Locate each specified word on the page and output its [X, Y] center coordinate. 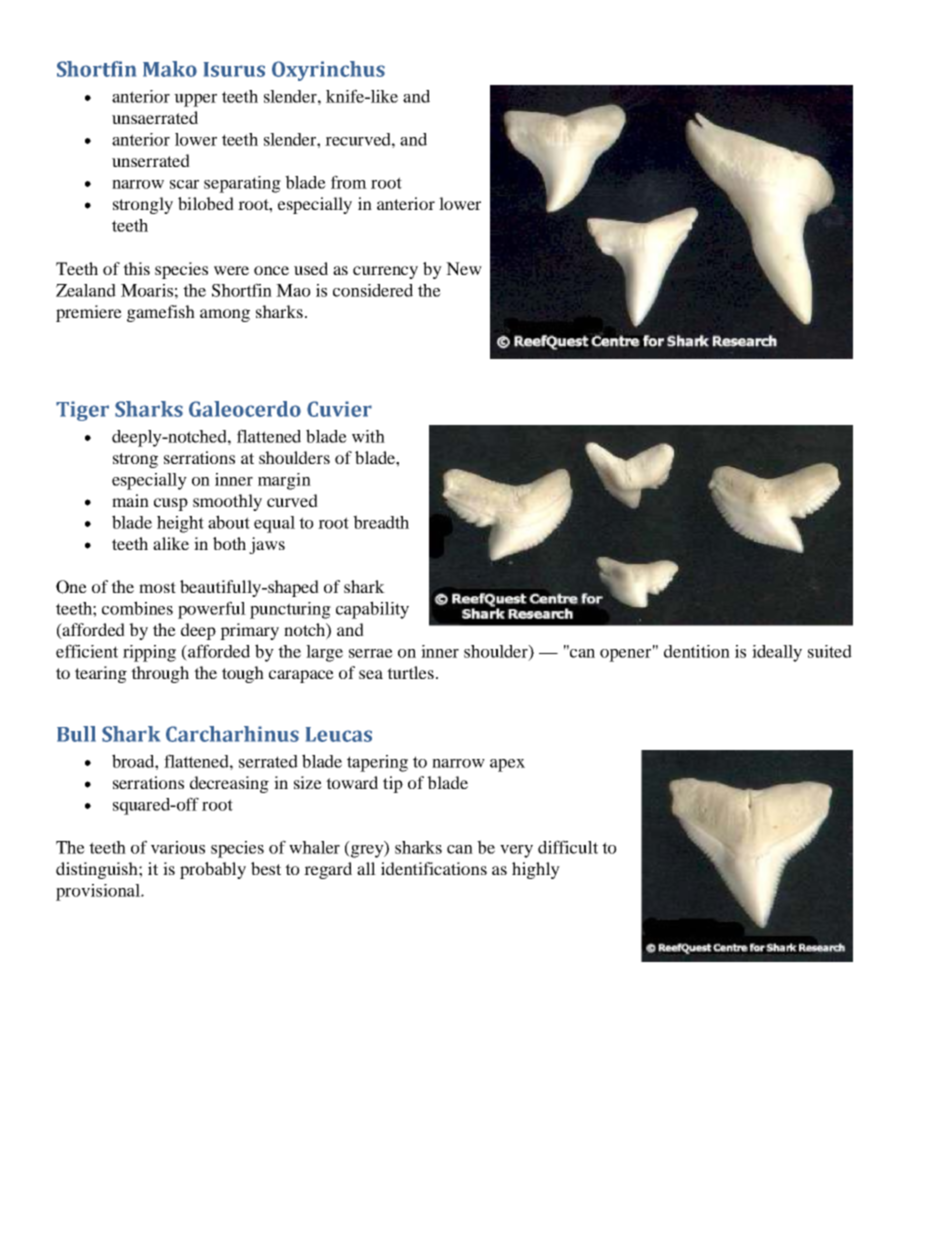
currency [385, 272]
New [464, 268]
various [178, 847]
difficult [568, 847]
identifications [434, 868]
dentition [697, 651]
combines [137, 608]
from [349, 182]
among [225, 315]
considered [373, 290]
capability [372, 610]
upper [195, 100]
